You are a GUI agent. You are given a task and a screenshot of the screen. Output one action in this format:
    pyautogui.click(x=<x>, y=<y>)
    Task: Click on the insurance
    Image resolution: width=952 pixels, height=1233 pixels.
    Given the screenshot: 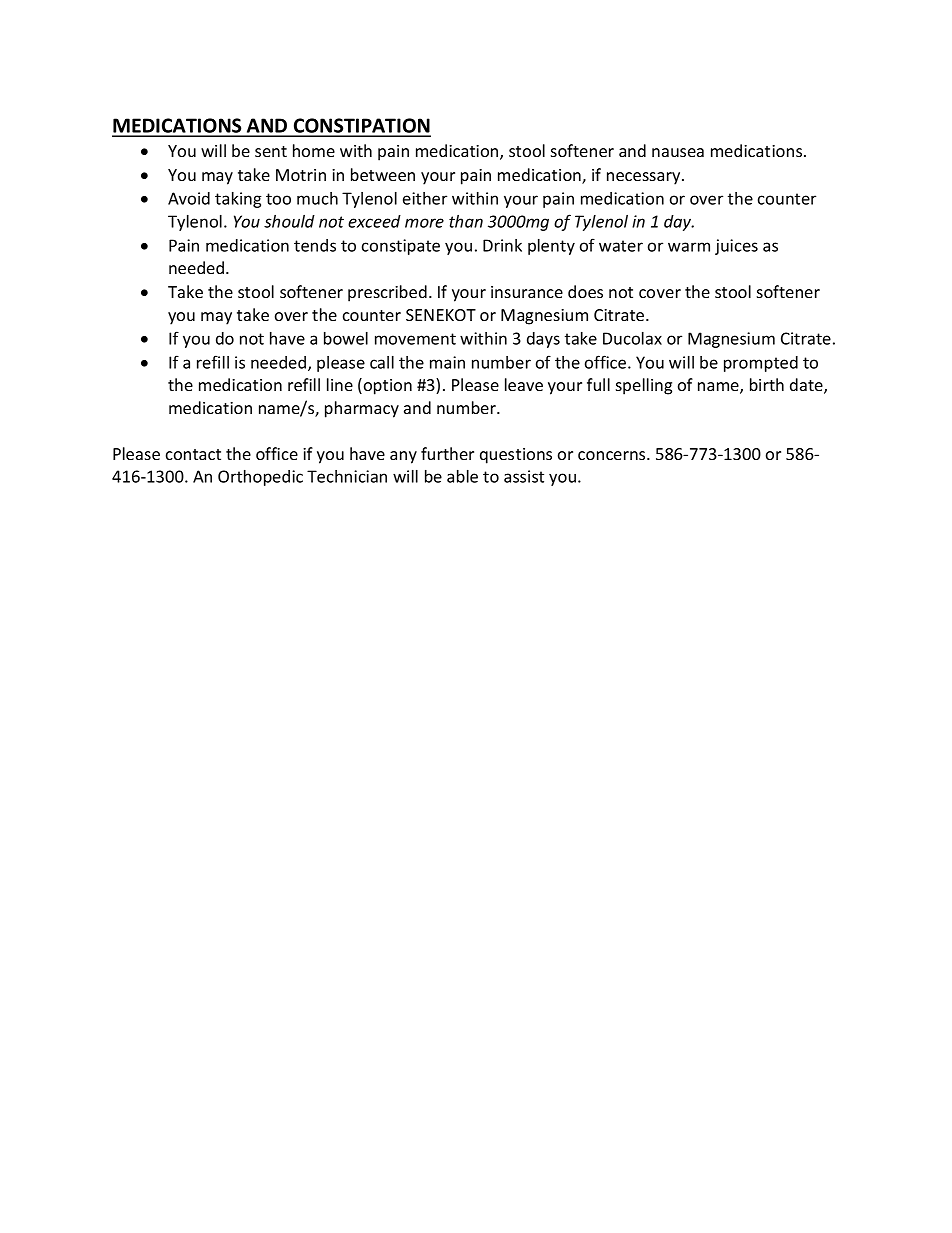 What is the action you would take?
    pyautogui.click(x=527, y=292)
